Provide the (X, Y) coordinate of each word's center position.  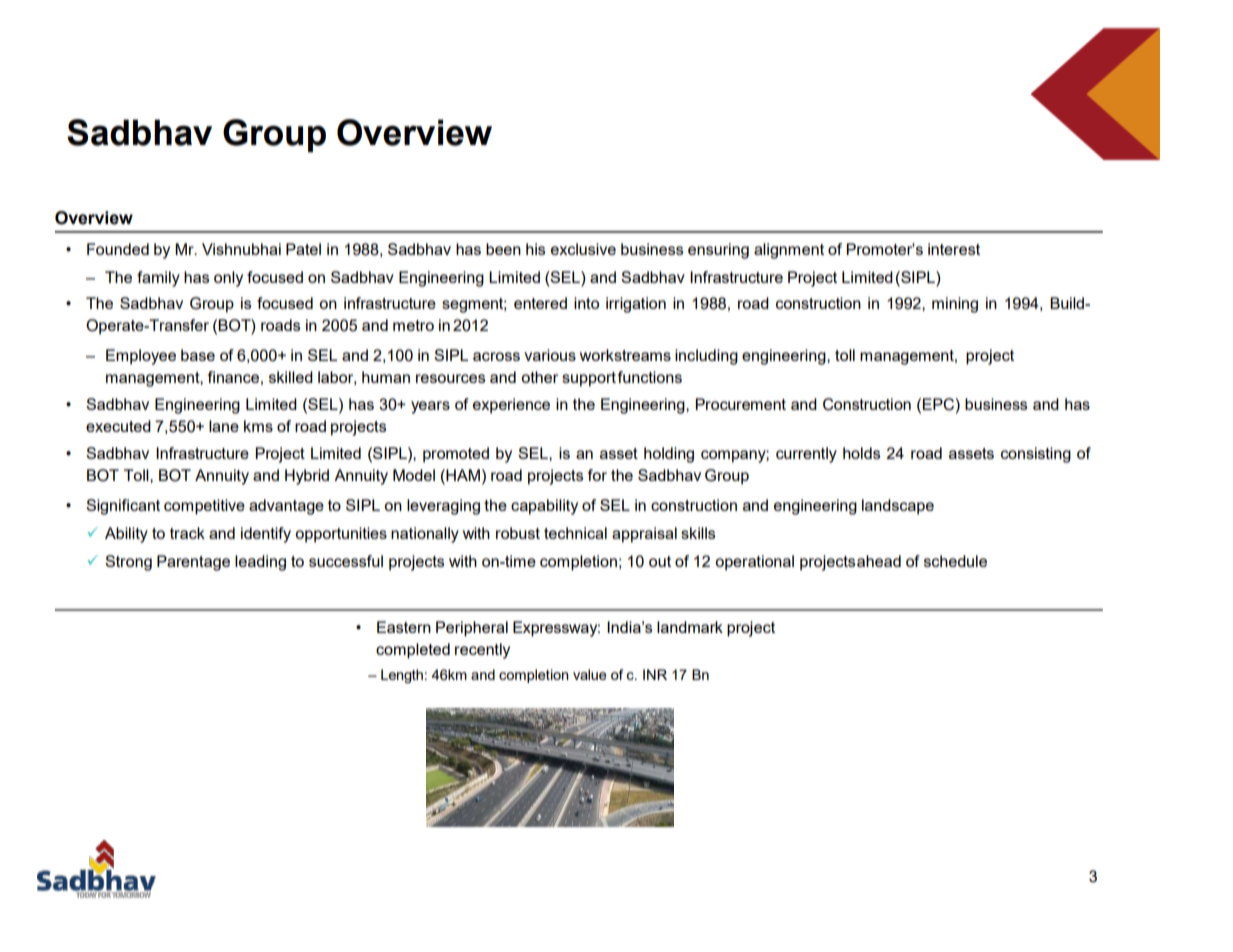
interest (954, 249)
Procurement (740, 404)
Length (402, 676)
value (590, 674)
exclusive (583, 249)
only (228, 279)
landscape (898, 507)
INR (655, 674)
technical (575, 533)
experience (511, 406)
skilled (291, 377)
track (187, 533)
